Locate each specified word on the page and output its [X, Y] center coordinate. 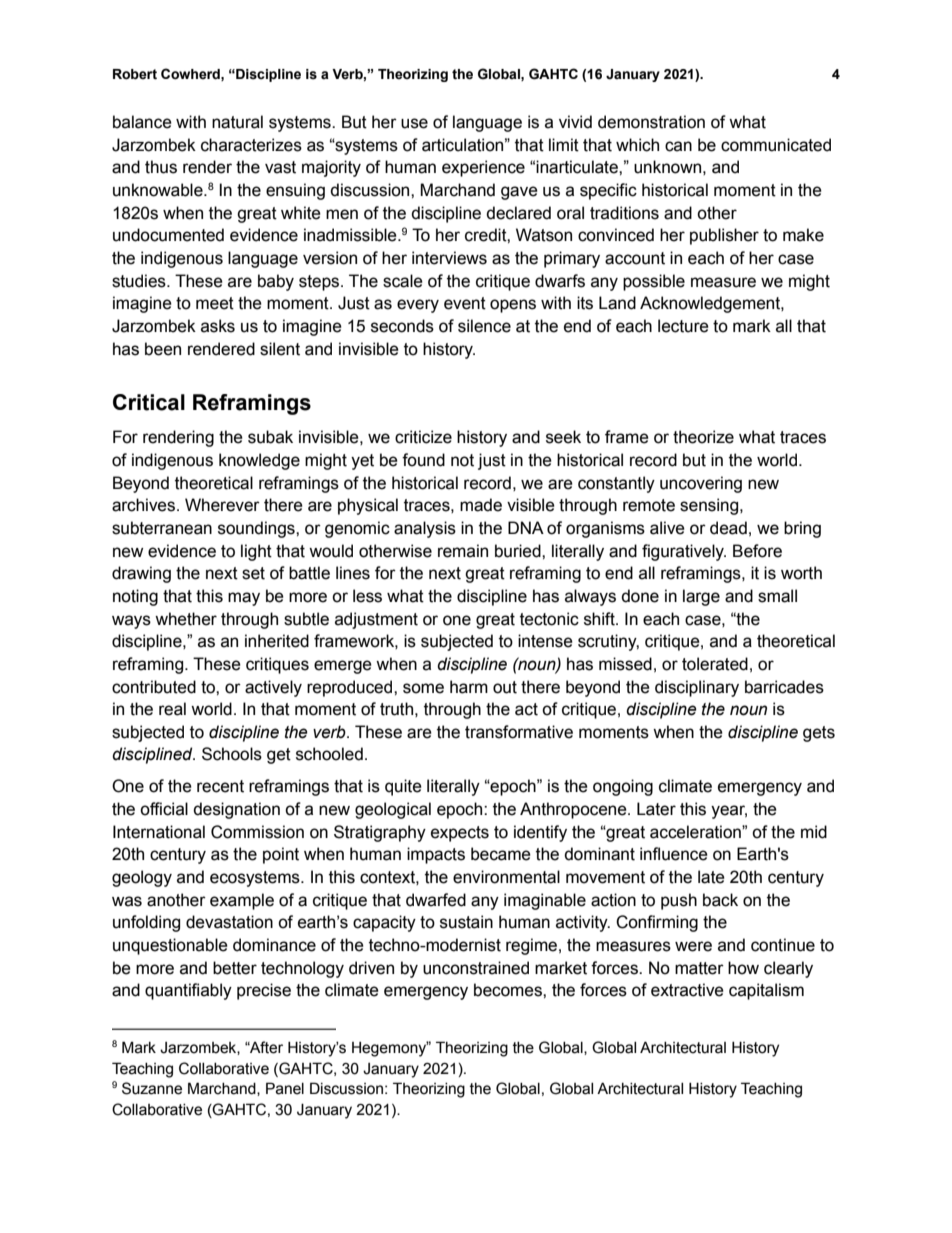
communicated [776, 145]
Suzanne [152, 1088]
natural [237, 122]
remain [463, 551]
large [701, 597]
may [244, 599]
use [414, 123]
